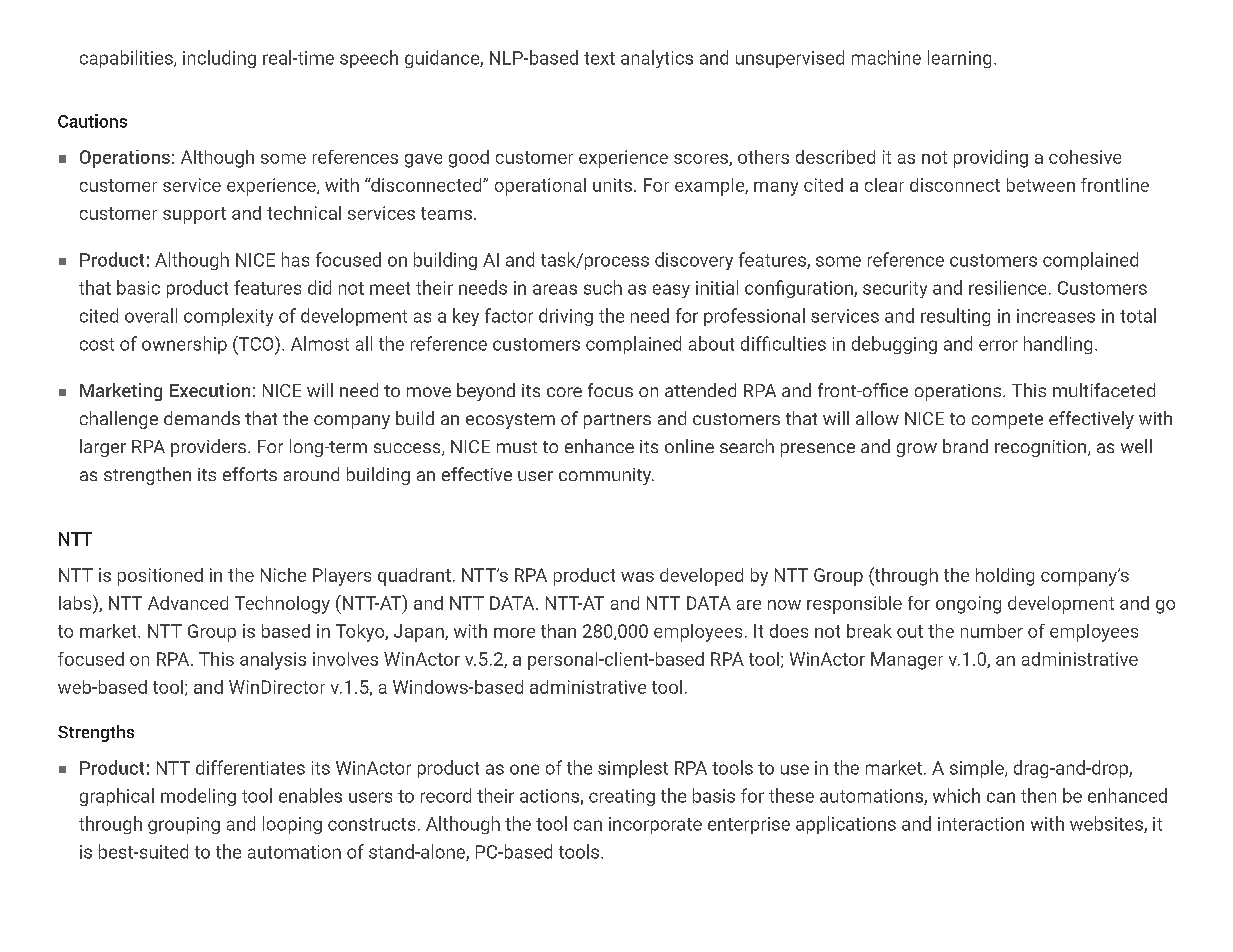 The width and height of the image is (1233, 952). Describe the element at coordinates (959, 59) in the image. I see `learning` at that location.
